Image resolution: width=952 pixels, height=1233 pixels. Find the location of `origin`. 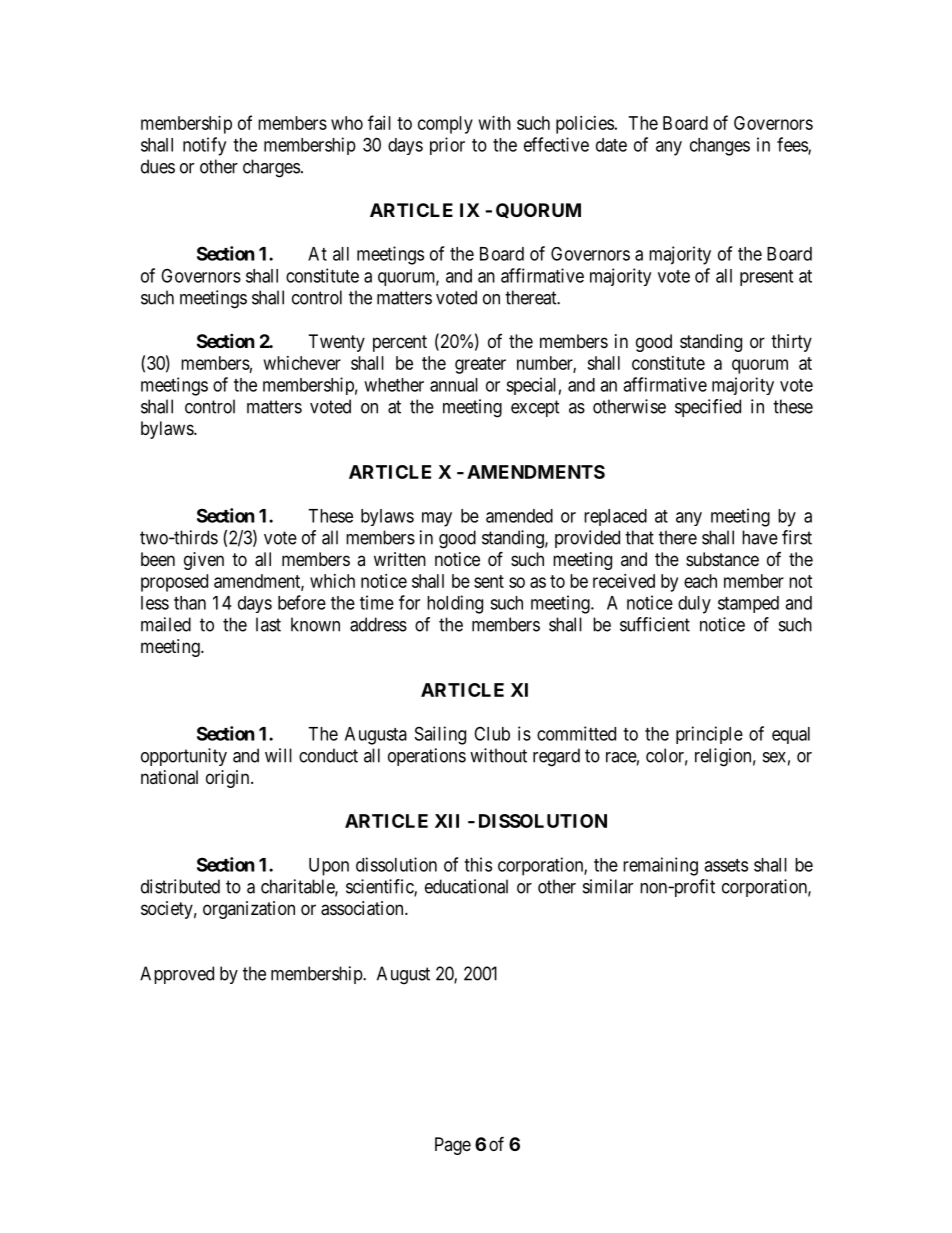

origin is located at coordinates (229, 779).
